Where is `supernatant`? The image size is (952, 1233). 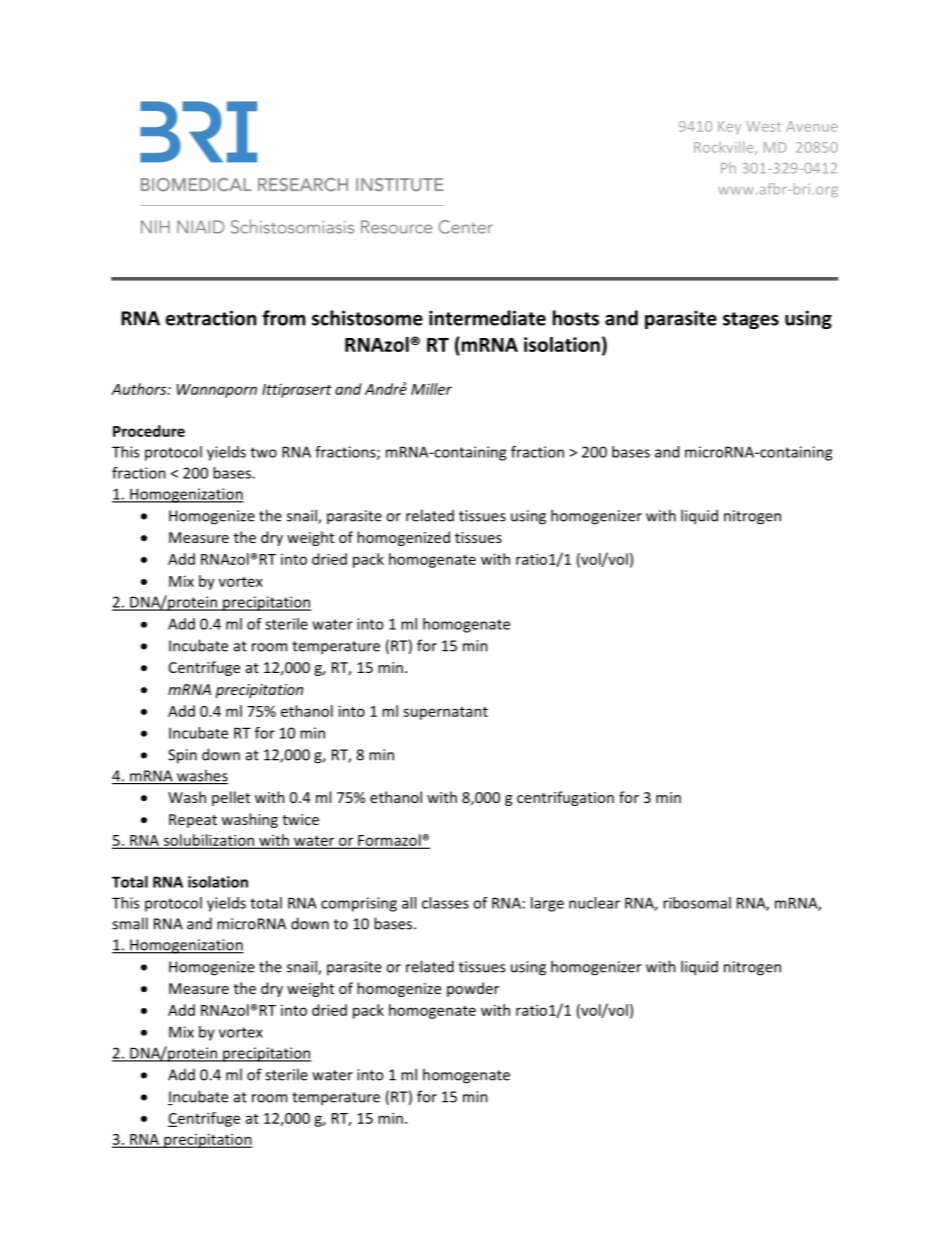 supernatant is located at coordinates (445, 713).
